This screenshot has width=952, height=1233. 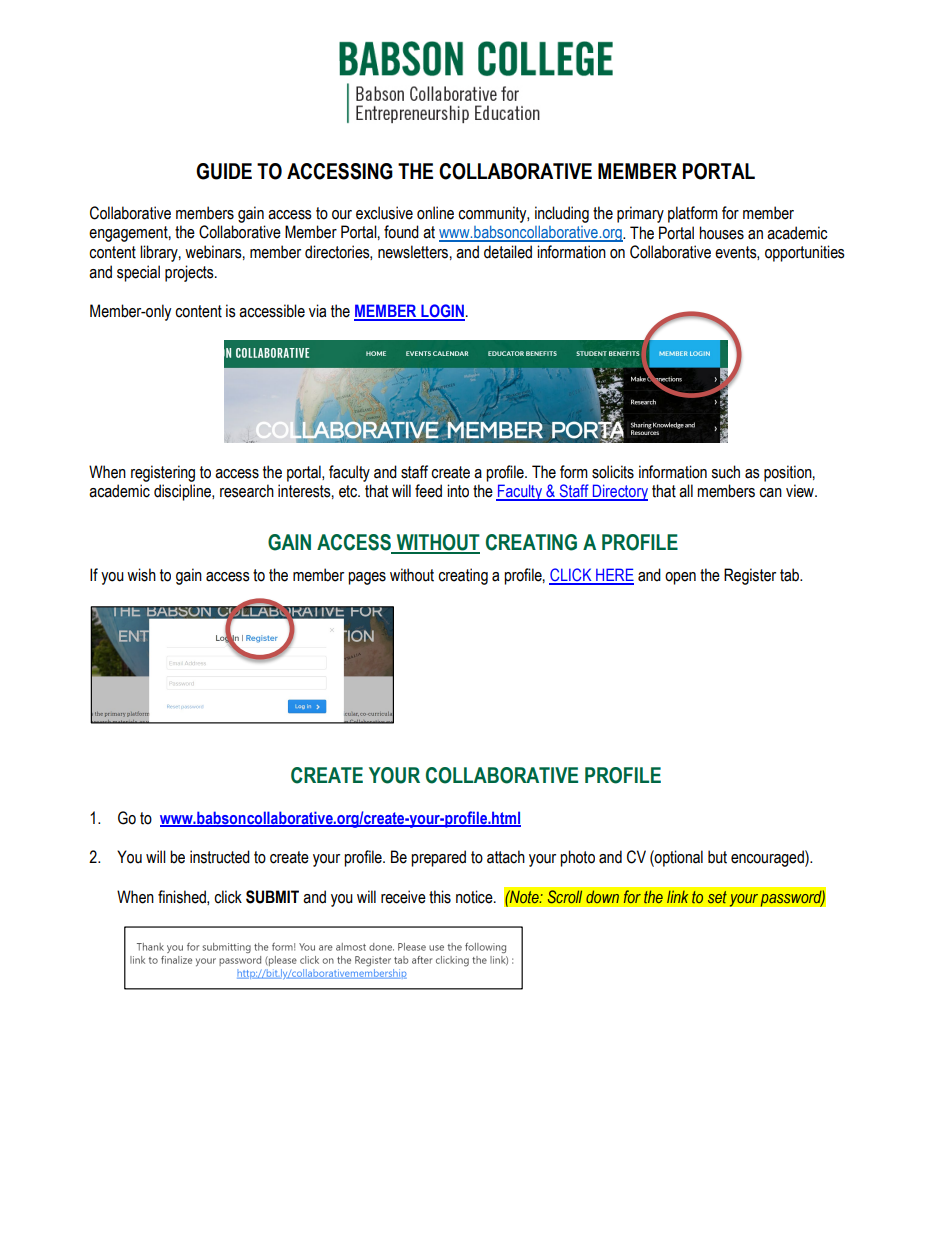 What do you see at coordinates (458, 491) in the screenshot?
I see `into` at bounding box center [458, 491].
